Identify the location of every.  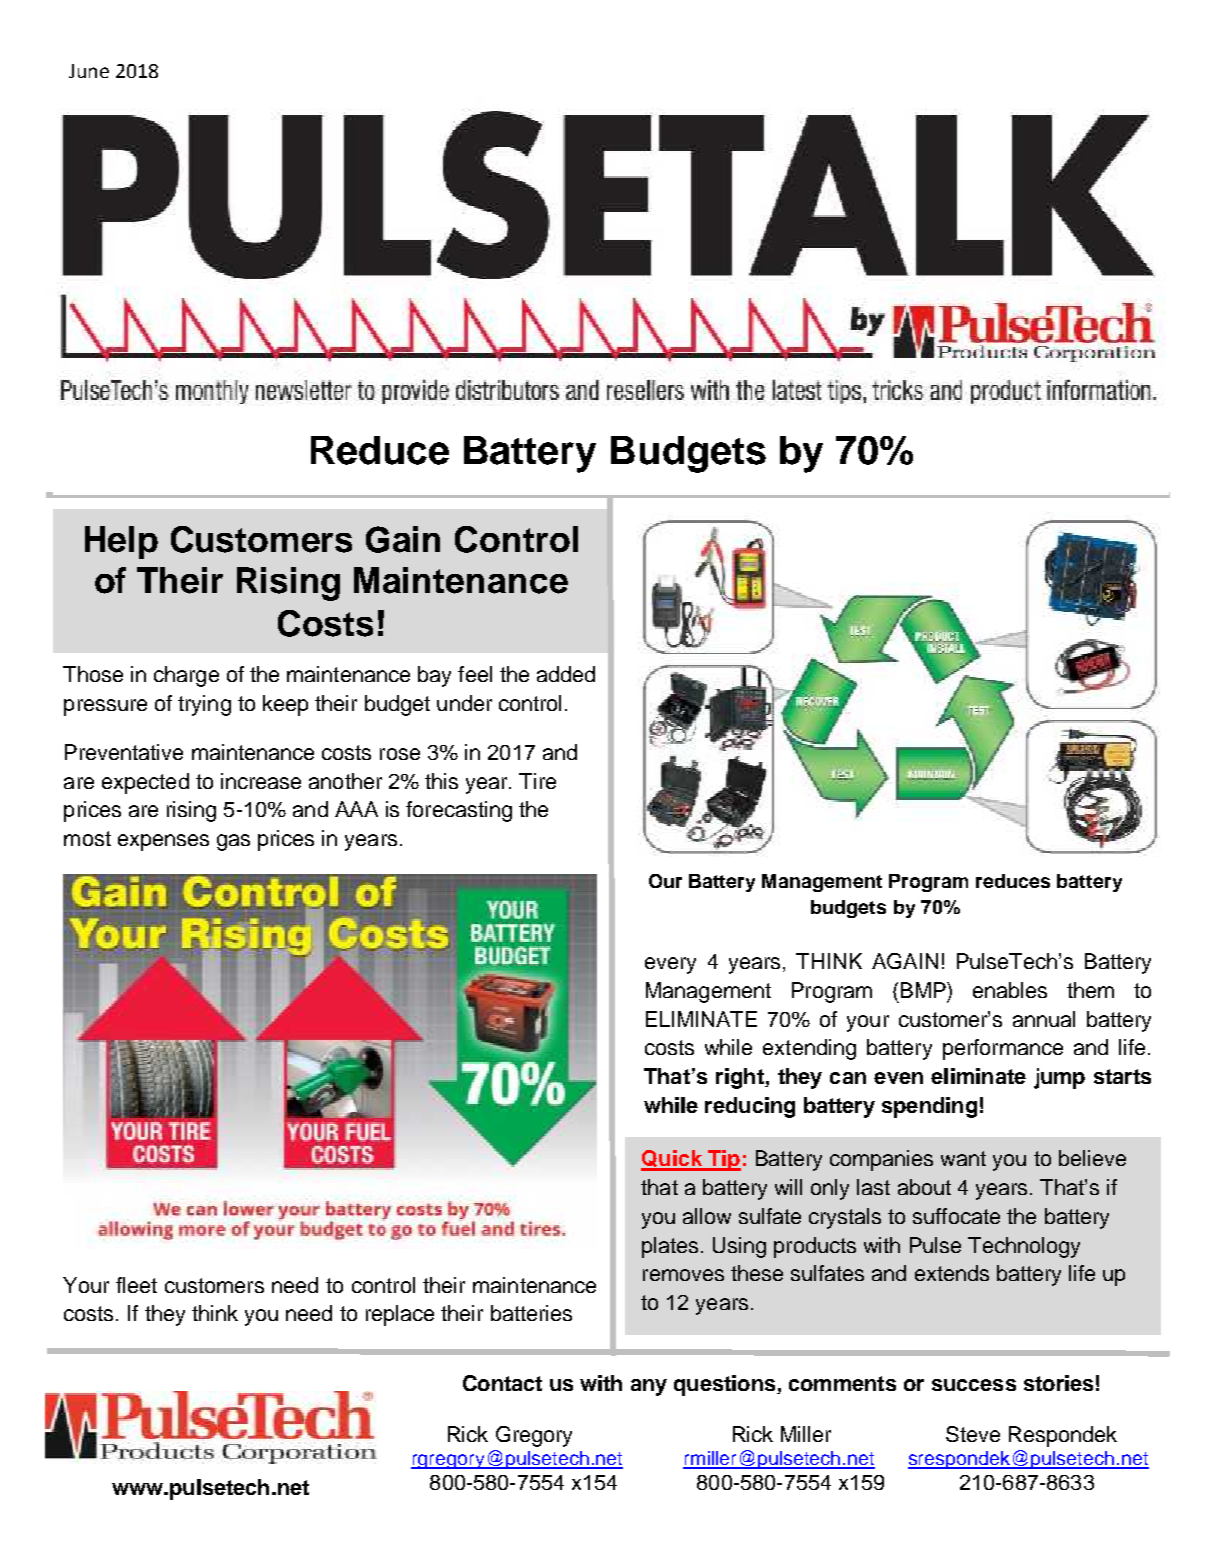
(670, 965).
